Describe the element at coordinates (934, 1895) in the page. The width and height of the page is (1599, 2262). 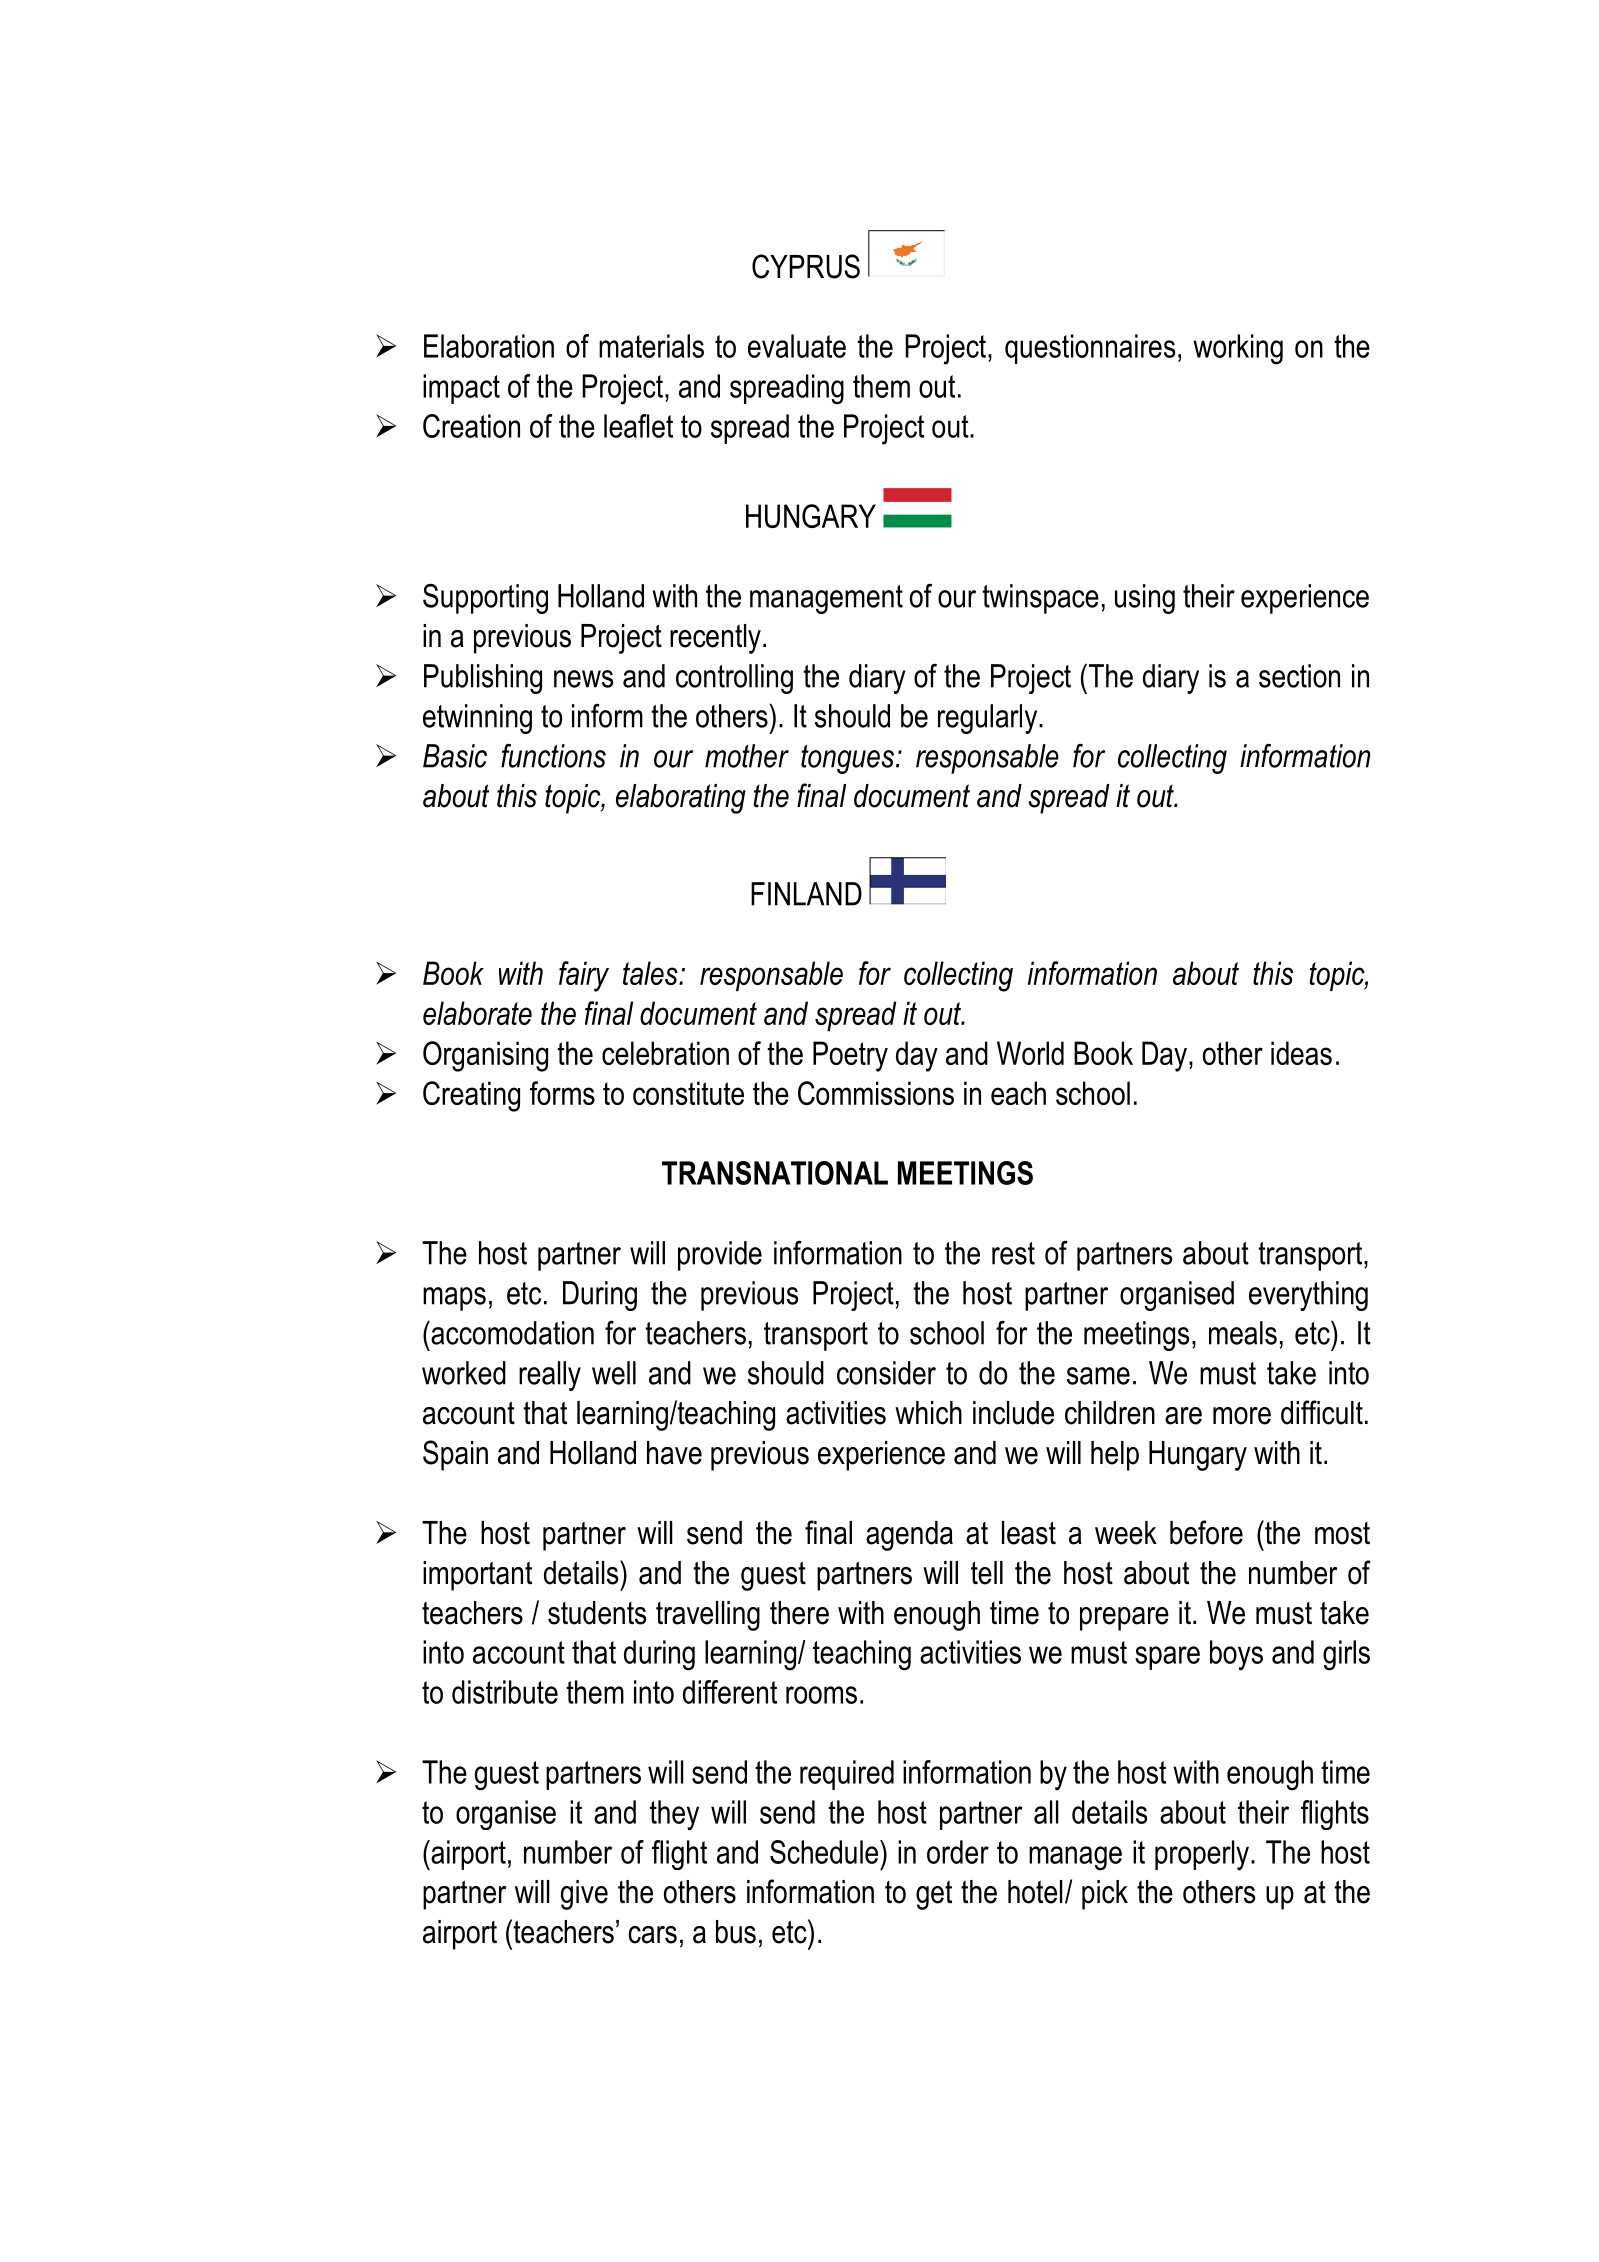
I see `get` at that location.
